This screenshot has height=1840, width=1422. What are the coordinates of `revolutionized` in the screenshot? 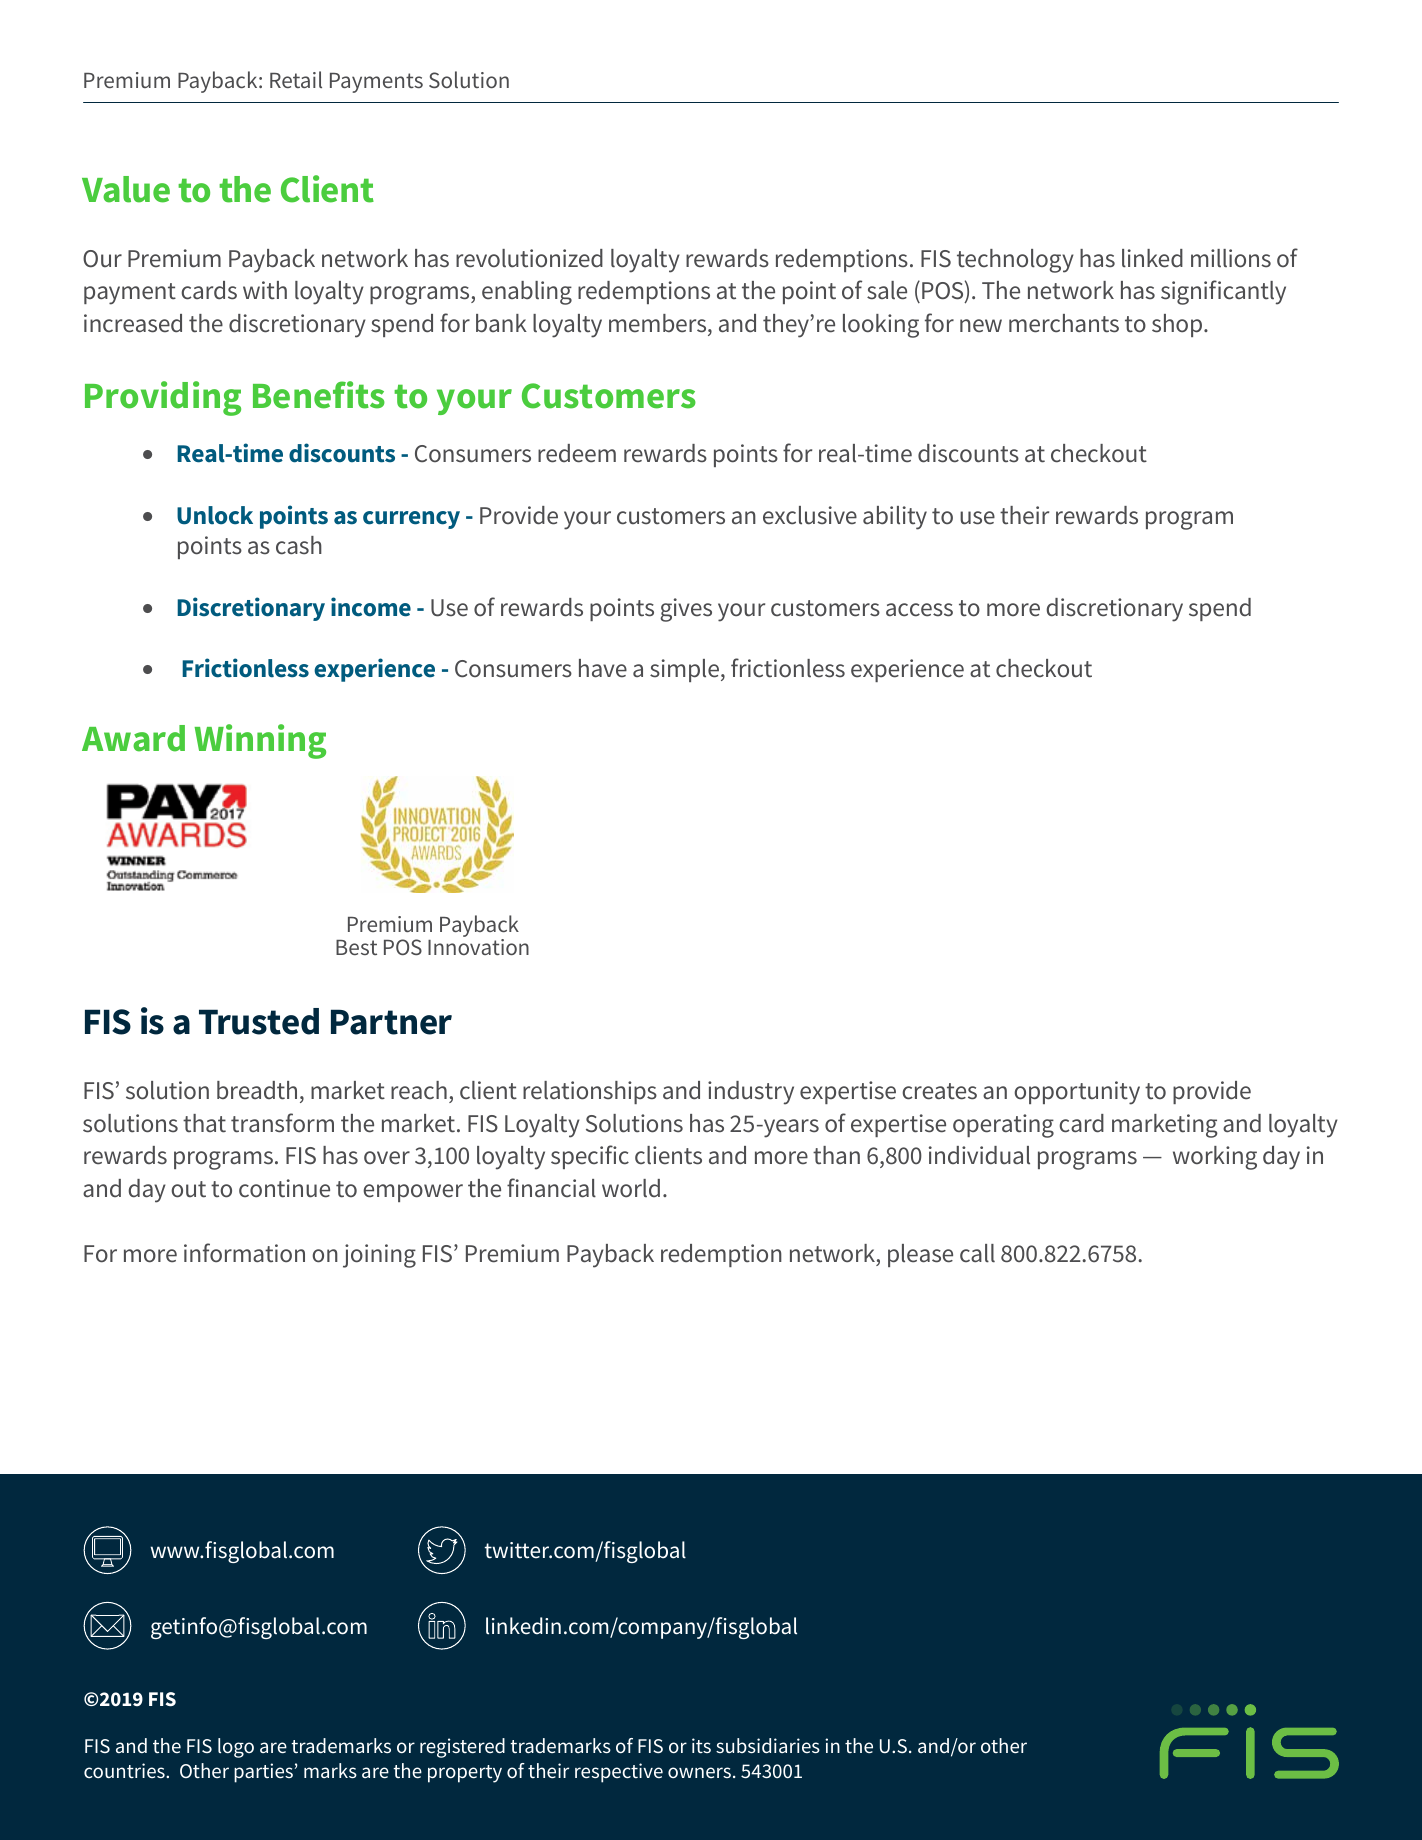 It's located at (529, 258).
